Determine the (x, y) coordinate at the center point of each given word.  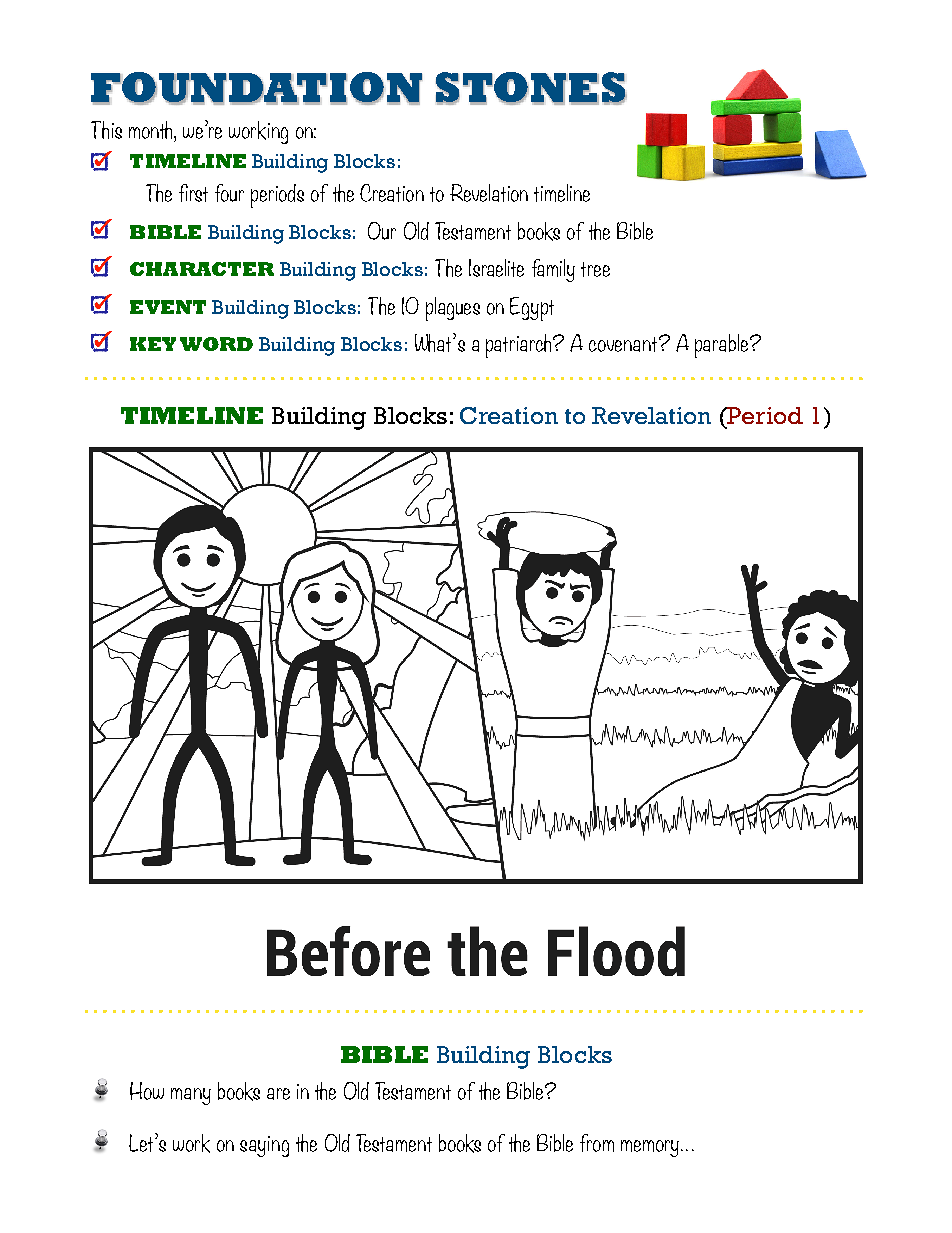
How (147, 1091)
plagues (453, 309)
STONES (531, 88)
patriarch (520, 346)
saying (264, 1146)
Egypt (532, 309)
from (597, 1143)
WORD (216, 344)
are (278, 1094)
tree (595, 269)
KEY (153, 344)
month (152, 130)
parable (723, 346)
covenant (624, 344)
